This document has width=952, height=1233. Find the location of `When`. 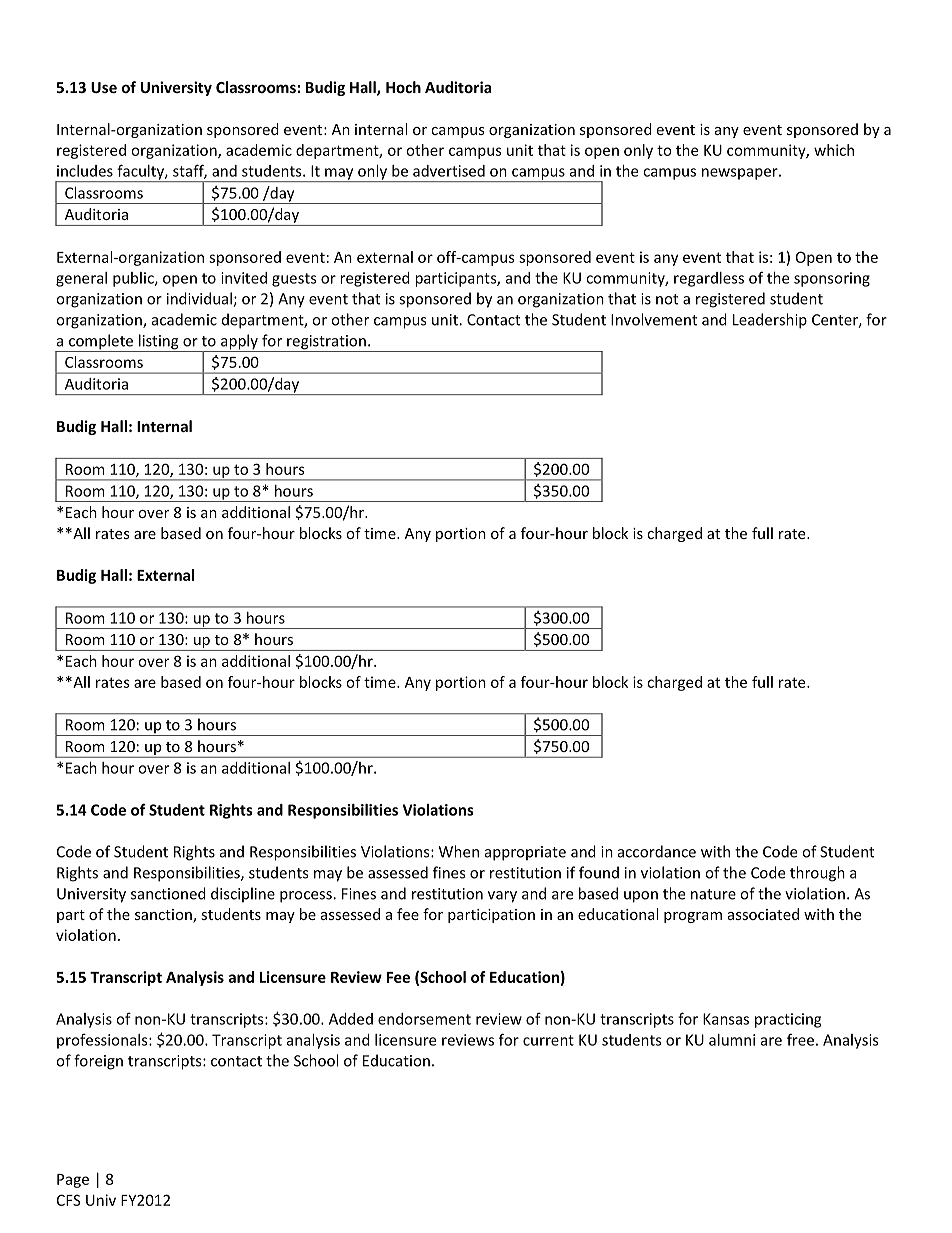

When is located at coordinates (459, 851).
